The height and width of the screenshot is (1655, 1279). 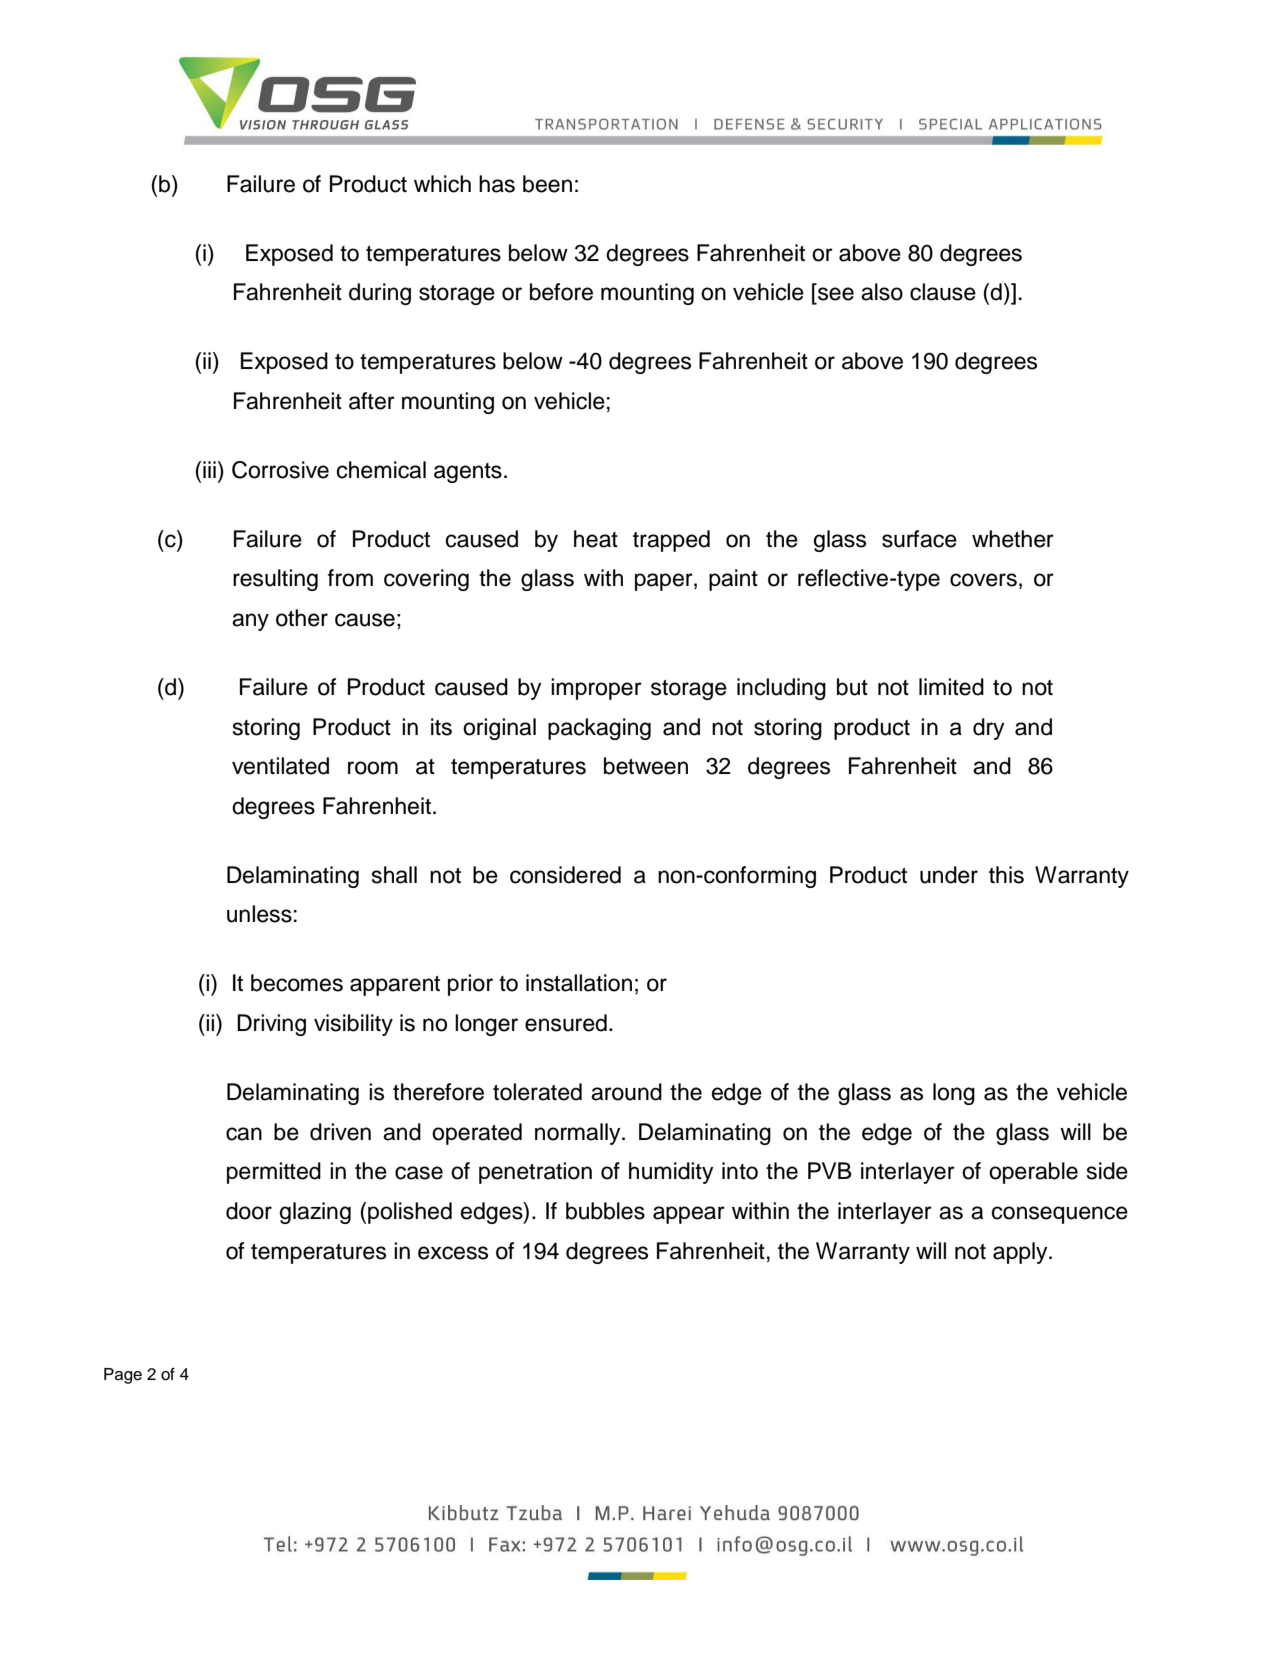 I want to click on improper, so click(x=596, y=689).
